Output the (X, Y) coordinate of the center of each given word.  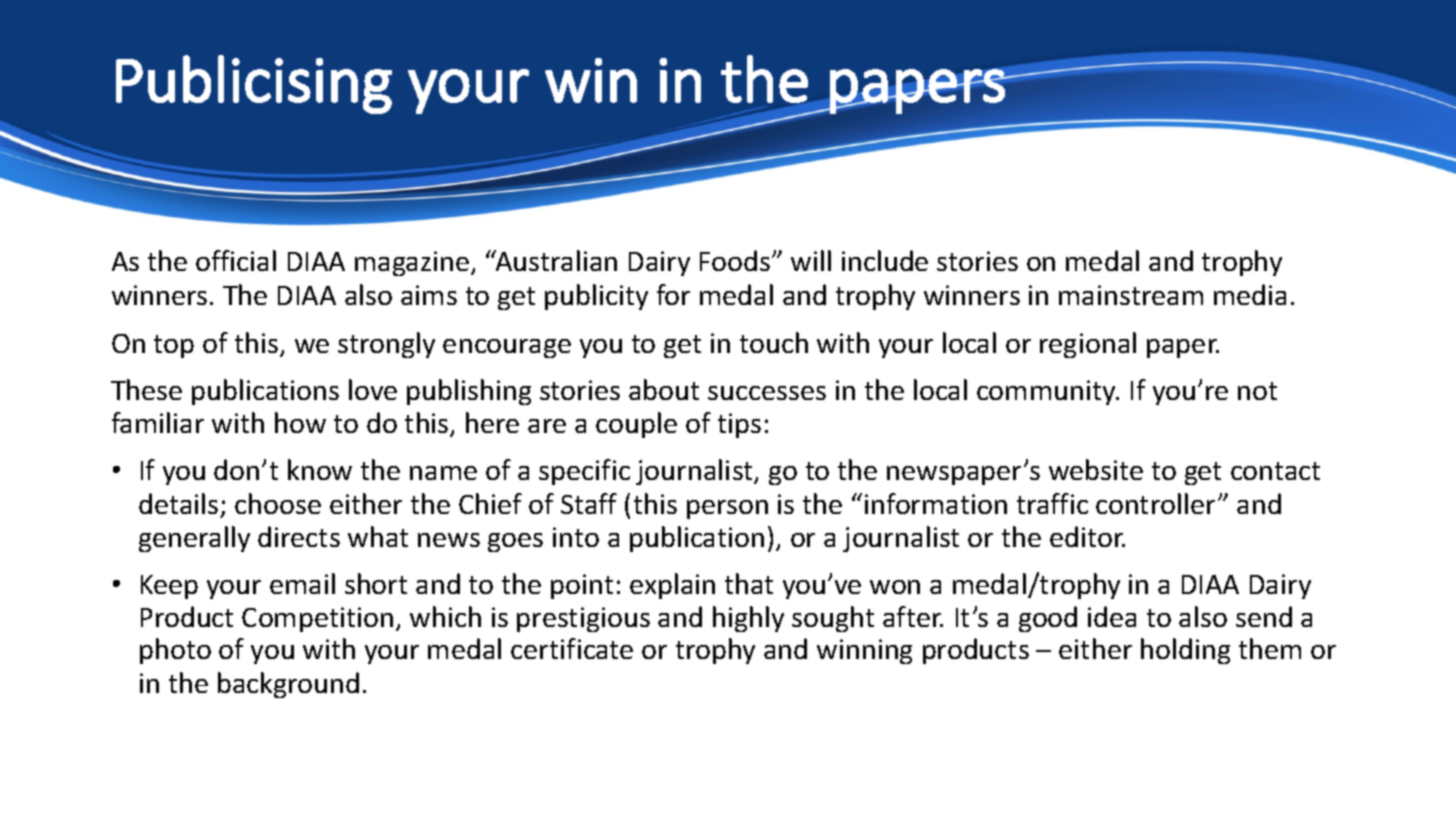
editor (1087, 536)
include (885, 260)
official (236, 260)
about (664, 389)
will (811, 260)
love (373, 389)
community (1047, 392)
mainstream (1131, 295)
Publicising (254, 84)
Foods (735, 260)
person (727, 509)
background (288, 685)
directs (299, 536)
